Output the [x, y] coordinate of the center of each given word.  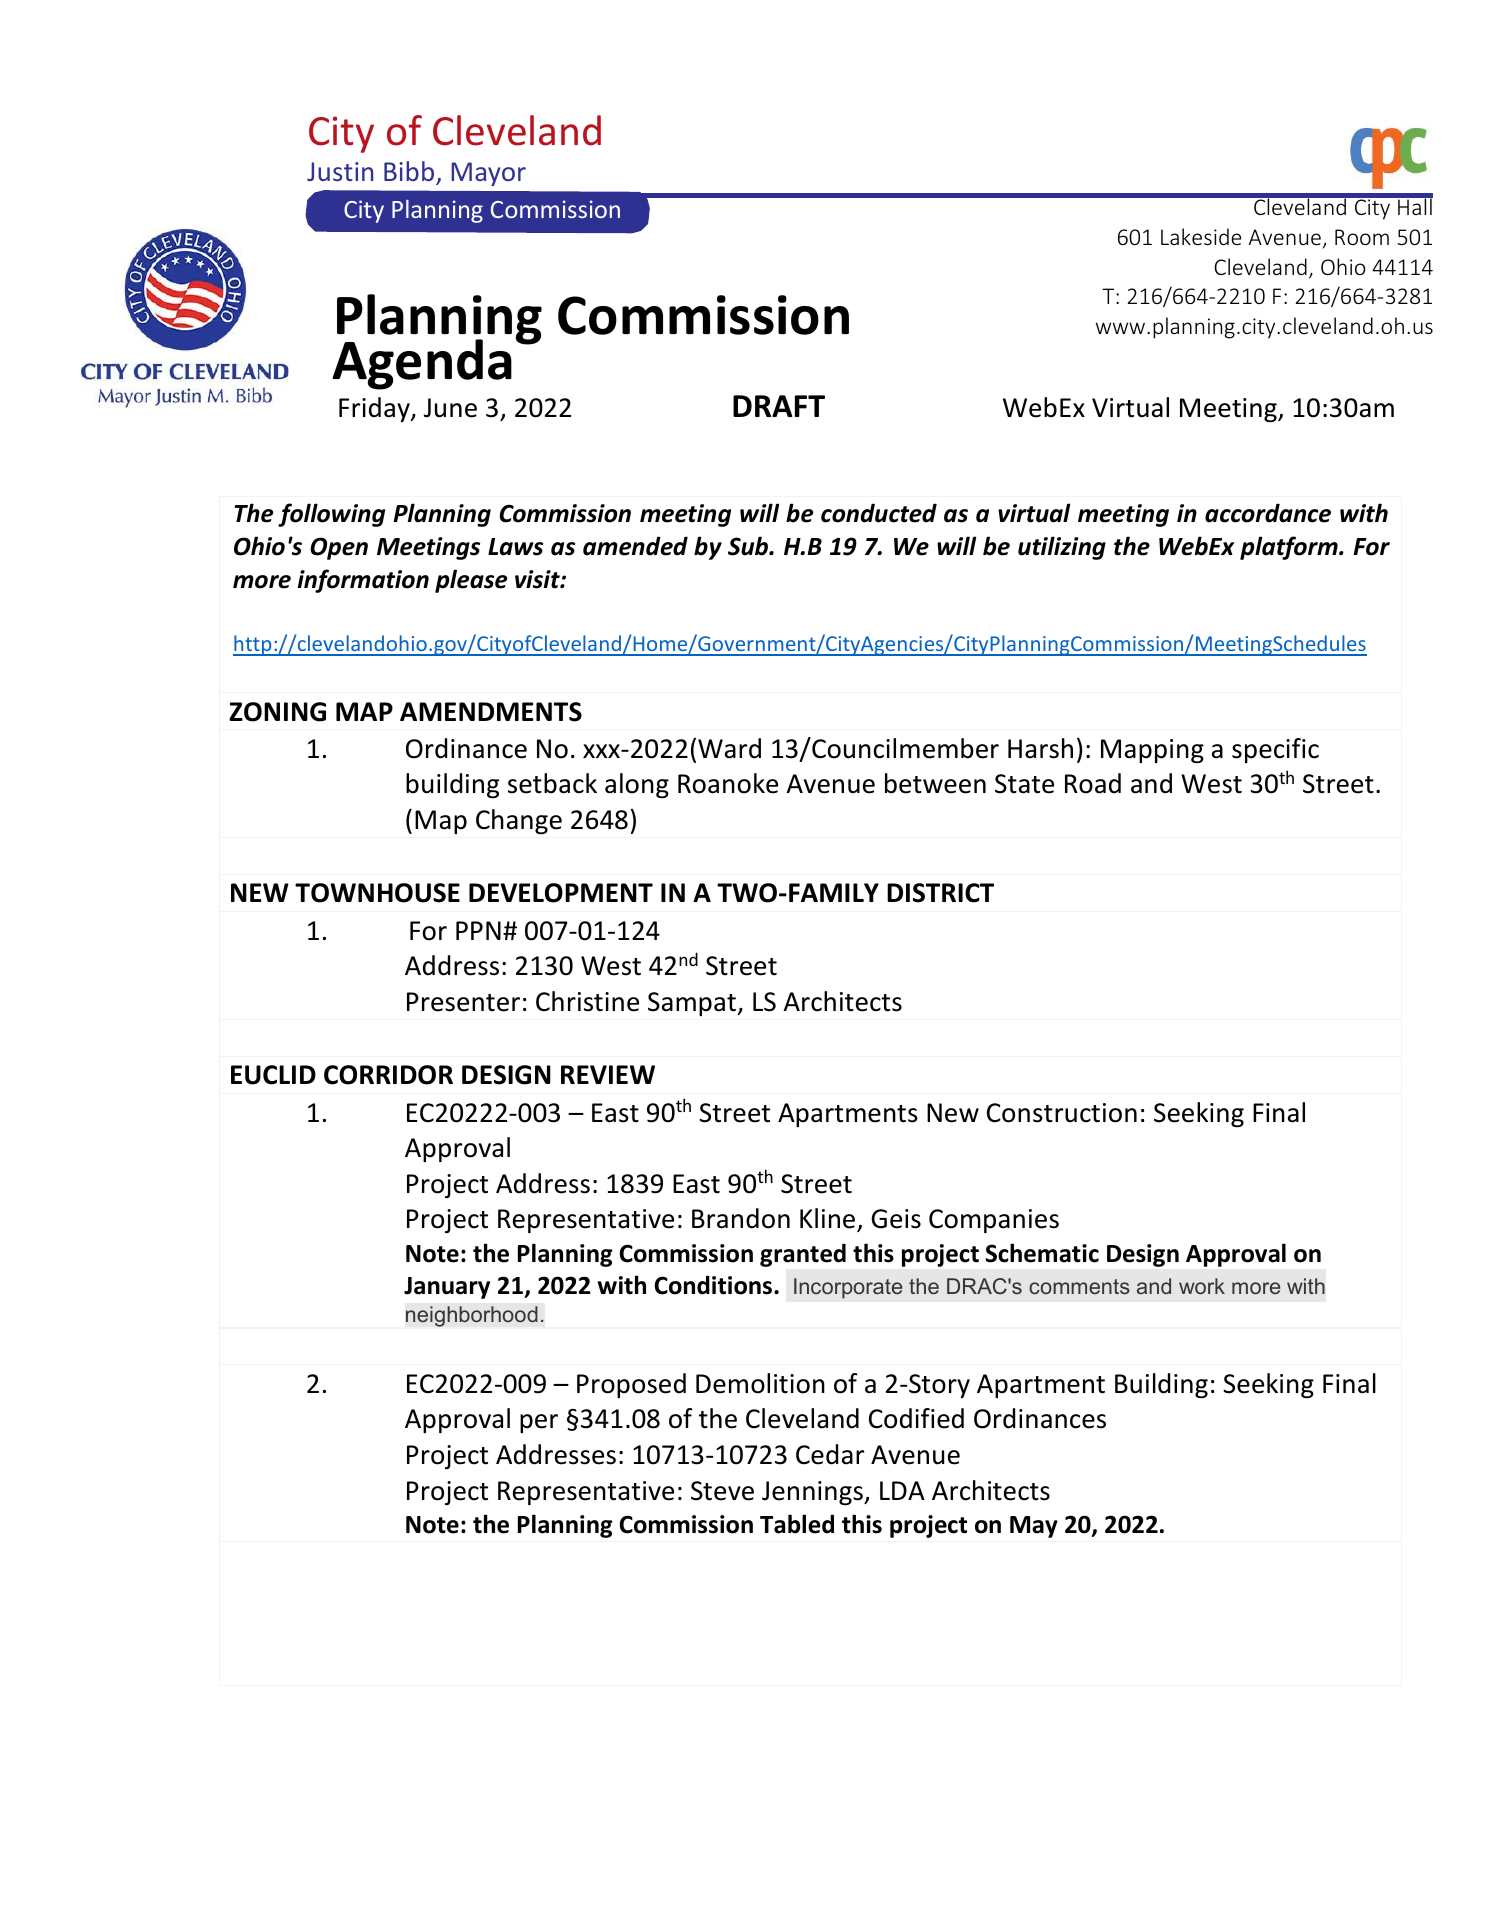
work [1202, 1286]
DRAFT [779, 406]
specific [1275, 750]
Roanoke [728, 783]
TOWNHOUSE [377, 893]
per [539, 1423]
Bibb [409, 171]
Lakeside [1201, 236]
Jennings [813, 1493]
